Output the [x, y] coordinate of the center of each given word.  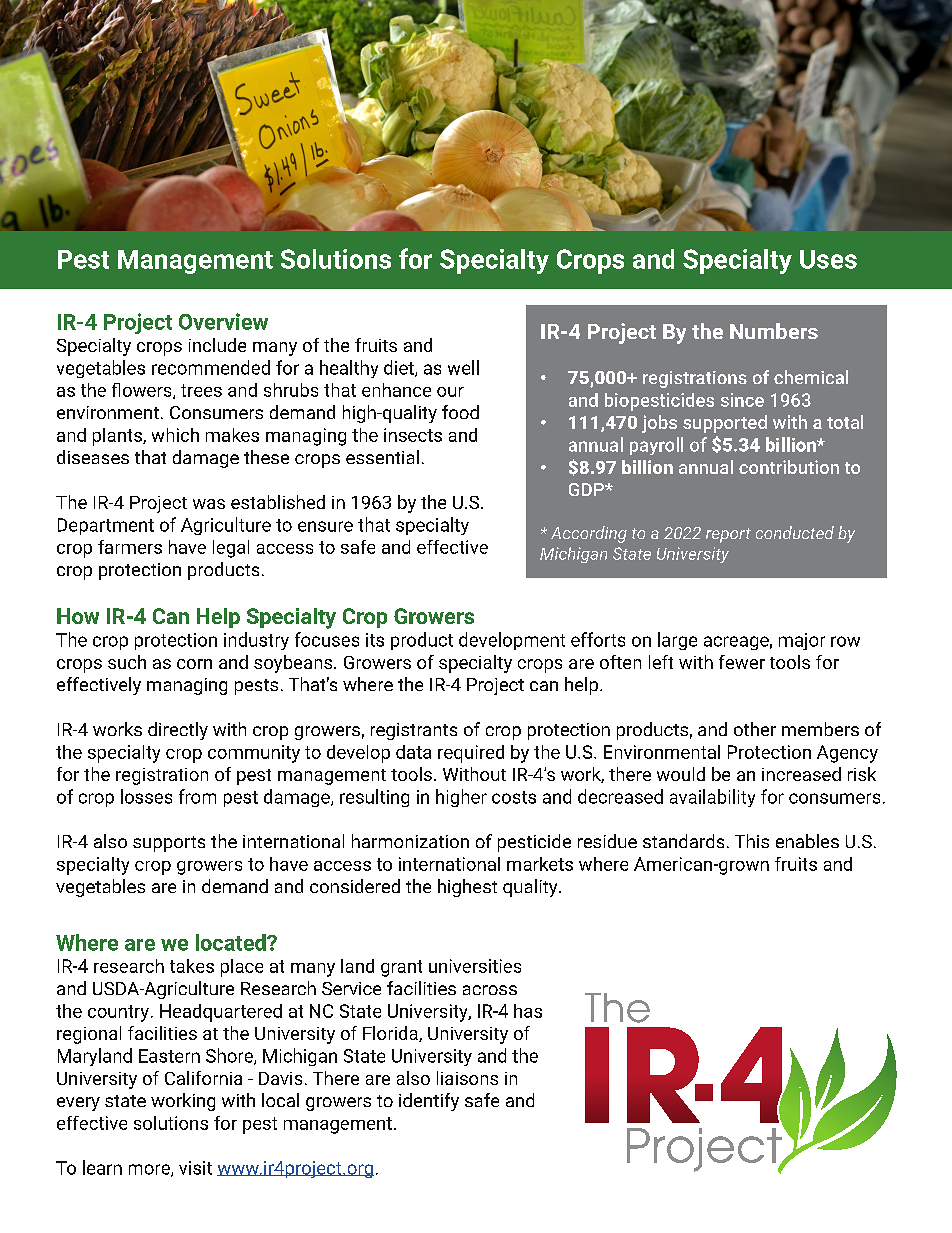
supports [169, 844]
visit [195, 1168]
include [217, 345]
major [802, 641]
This [752, 841]
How [78, 616]
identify [429, 1102]
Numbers [774, 331]
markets [540, 864]
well [463, 367]
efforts [598, 639]
